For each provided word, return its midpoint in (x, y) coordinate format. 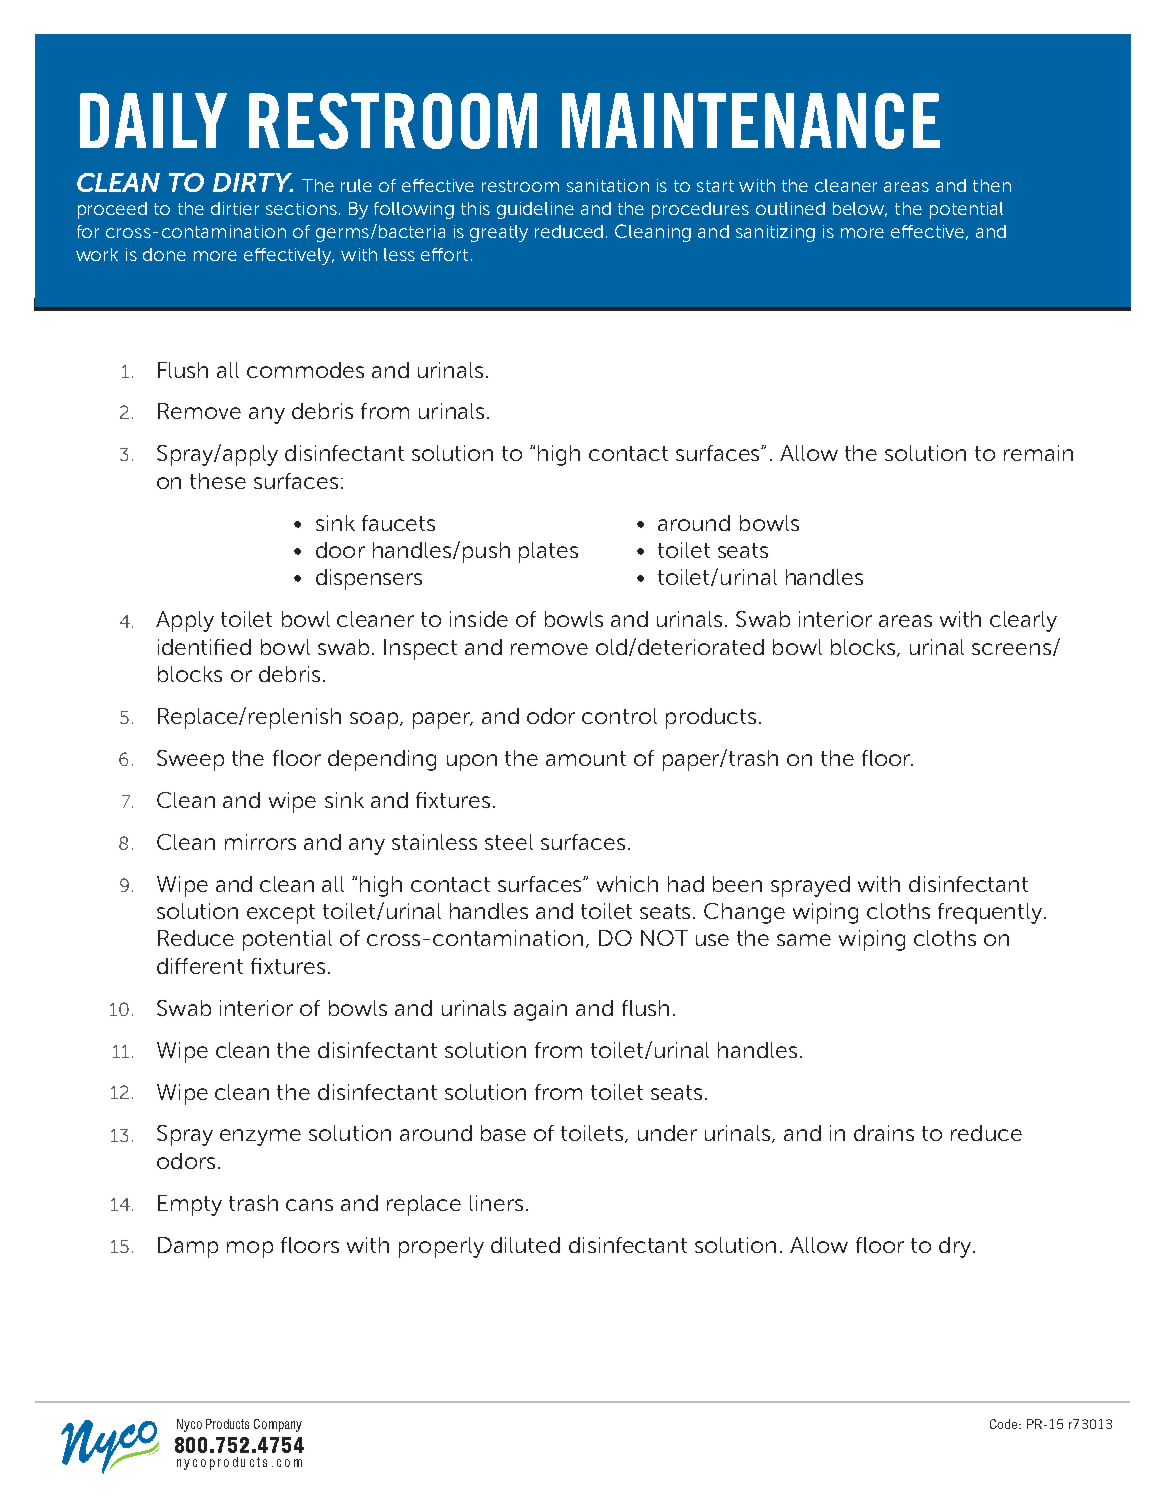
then (992, 185)
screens (1011, 649)
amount (586, 758)
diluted (525, 1245)
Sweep (190, 760)
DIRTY (253, 182)
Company (278, 1425)
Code (1005, 1424)
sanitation (608, 185)
